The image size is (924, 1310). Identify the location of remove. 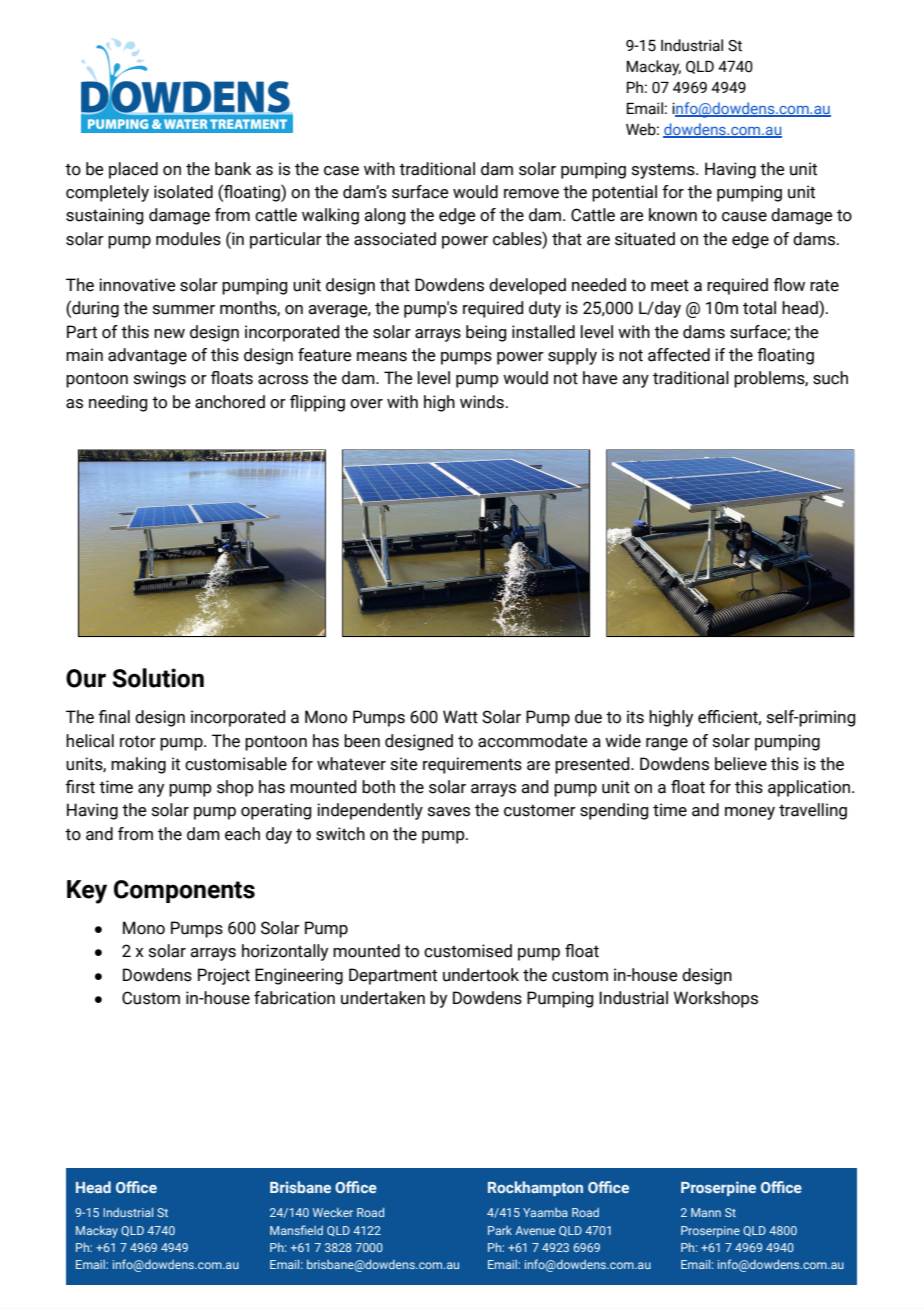
(531, 194).
